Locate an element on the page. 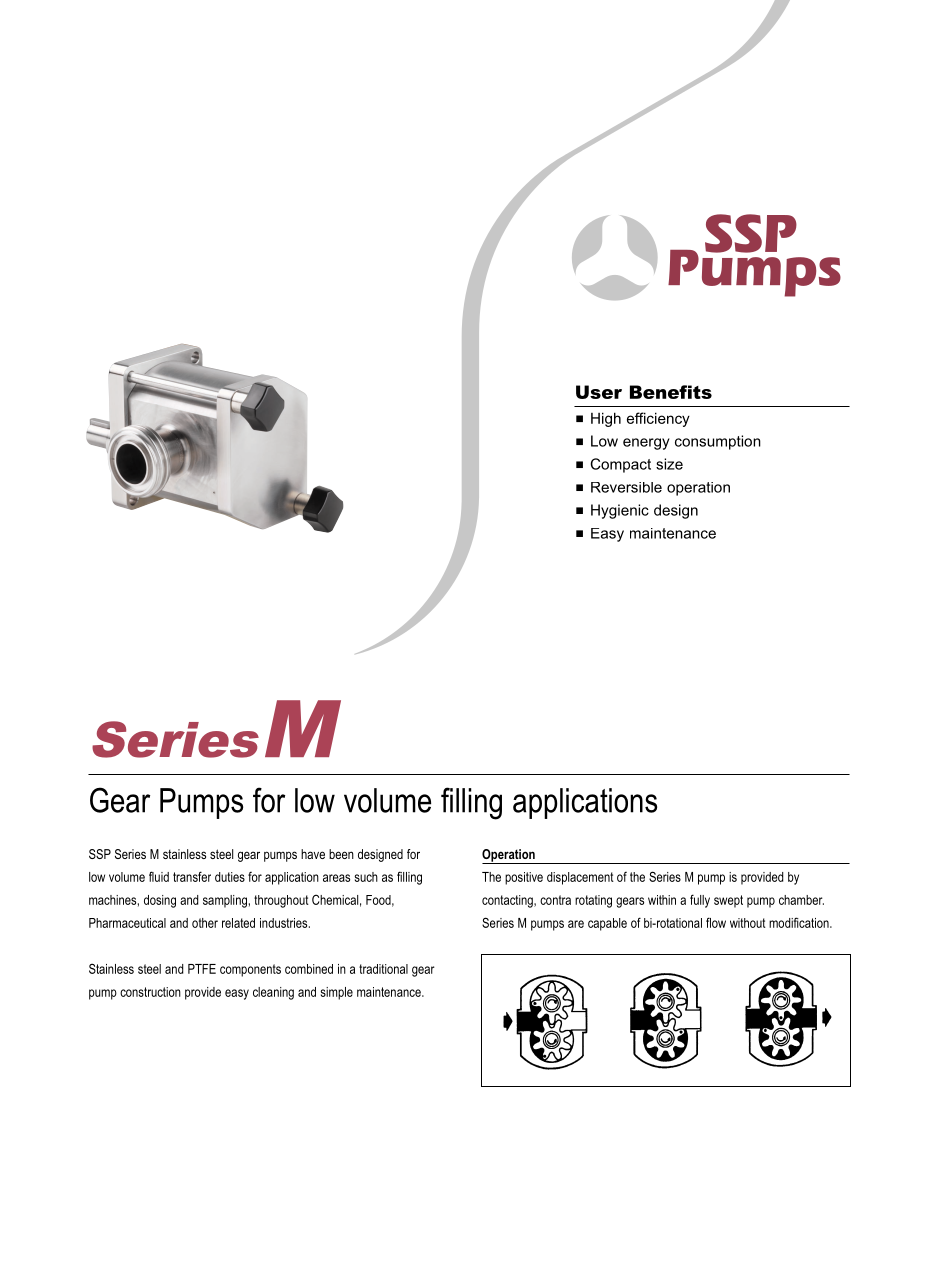 The image size is (936, 1288). displacement is located at coordinates (580, 878).
